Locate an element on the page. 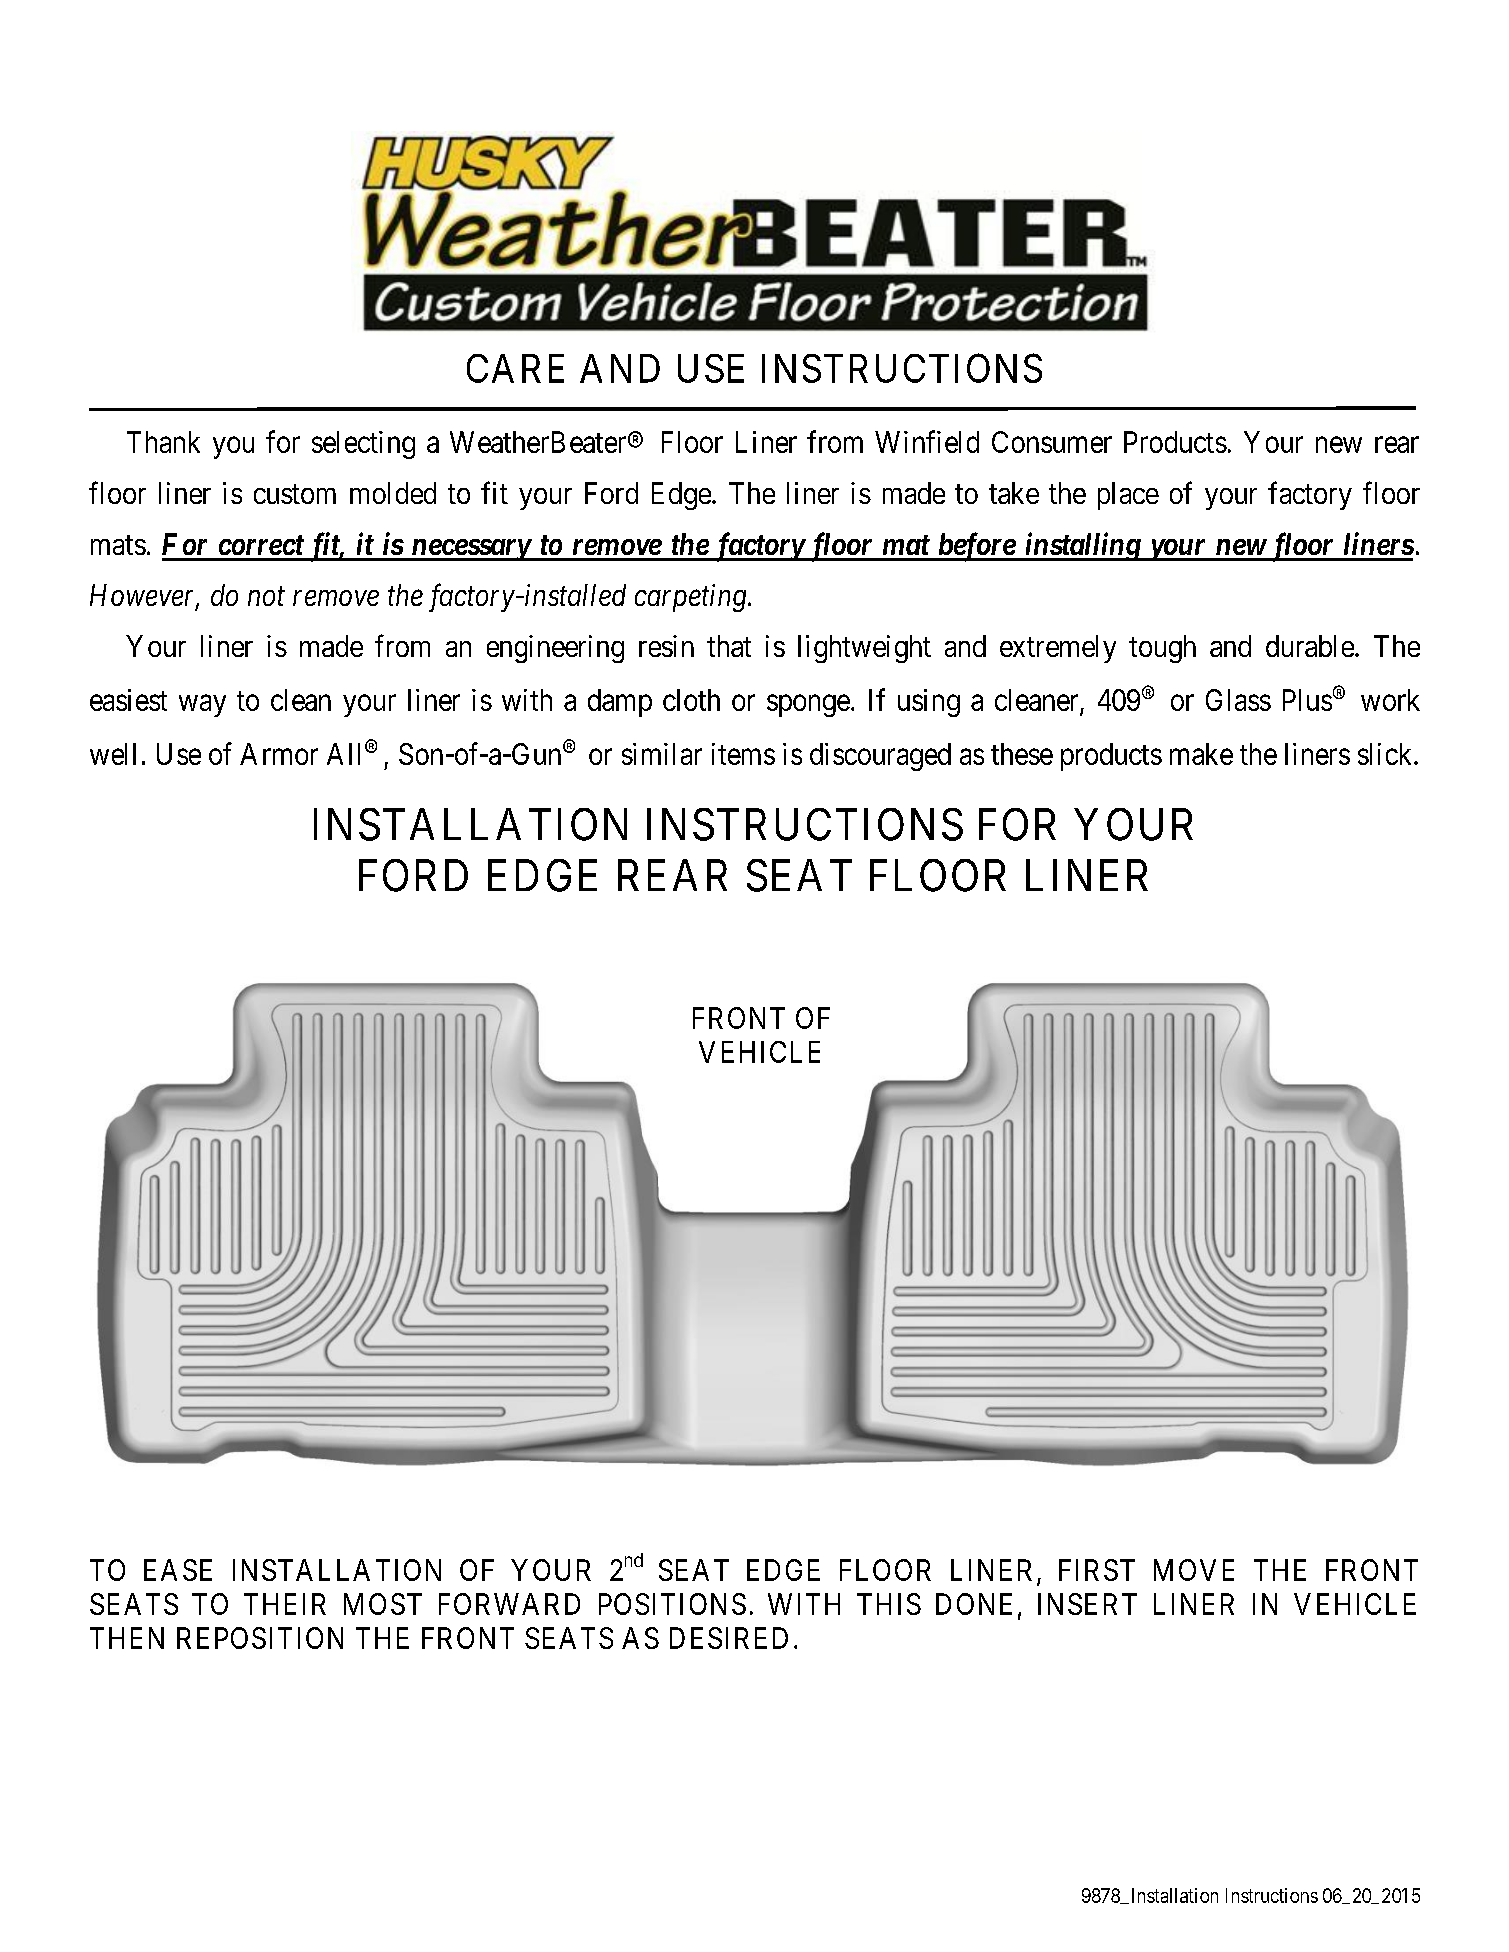  Glass is located at coordinates (1238, 700).
